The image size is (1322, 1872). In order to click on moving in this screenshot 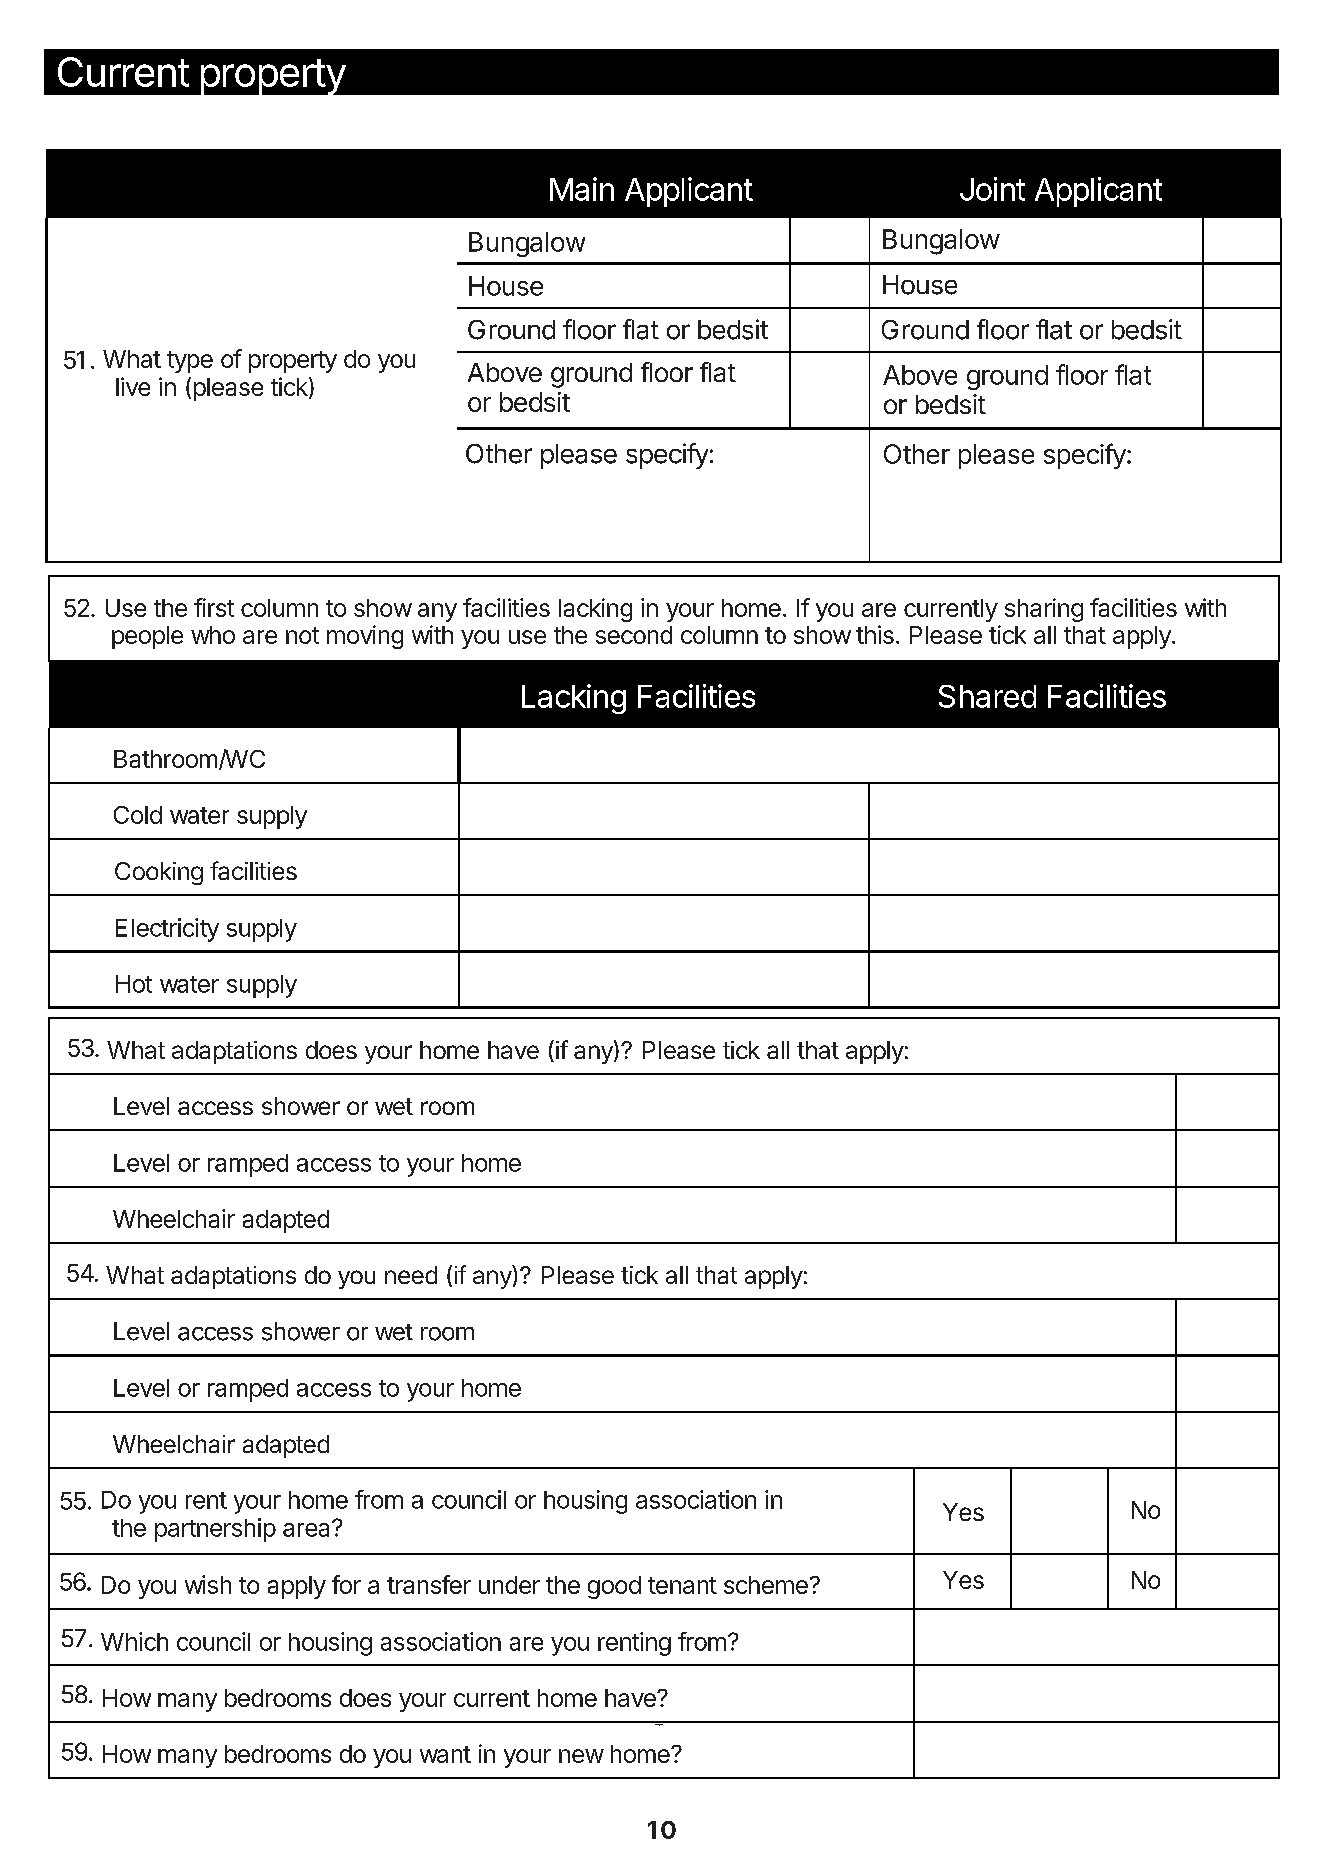, I will do `click(365, 637)`.
